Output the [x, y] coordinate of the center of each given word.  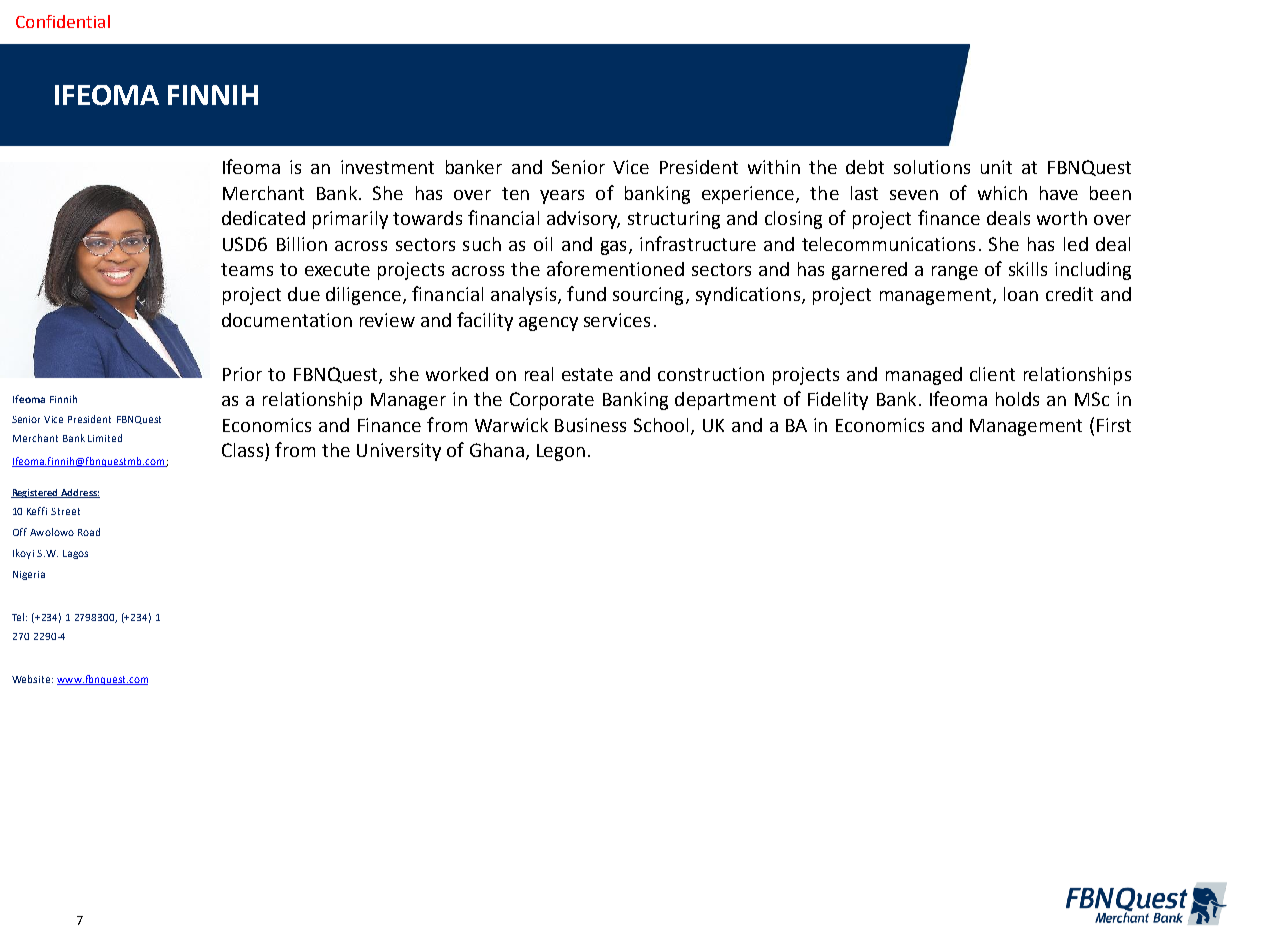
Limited [105, 438]
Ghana [497, 450]
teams [247, 269]
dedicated [263, 218]
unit [996, 167]
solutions [932, 167]
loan [1021, 294]
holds [1017, 399]
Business [590, 425]
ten [515, 193]
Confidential [63, 21]
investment [387, 167]
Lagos [75, 554]
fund [586, 293]
